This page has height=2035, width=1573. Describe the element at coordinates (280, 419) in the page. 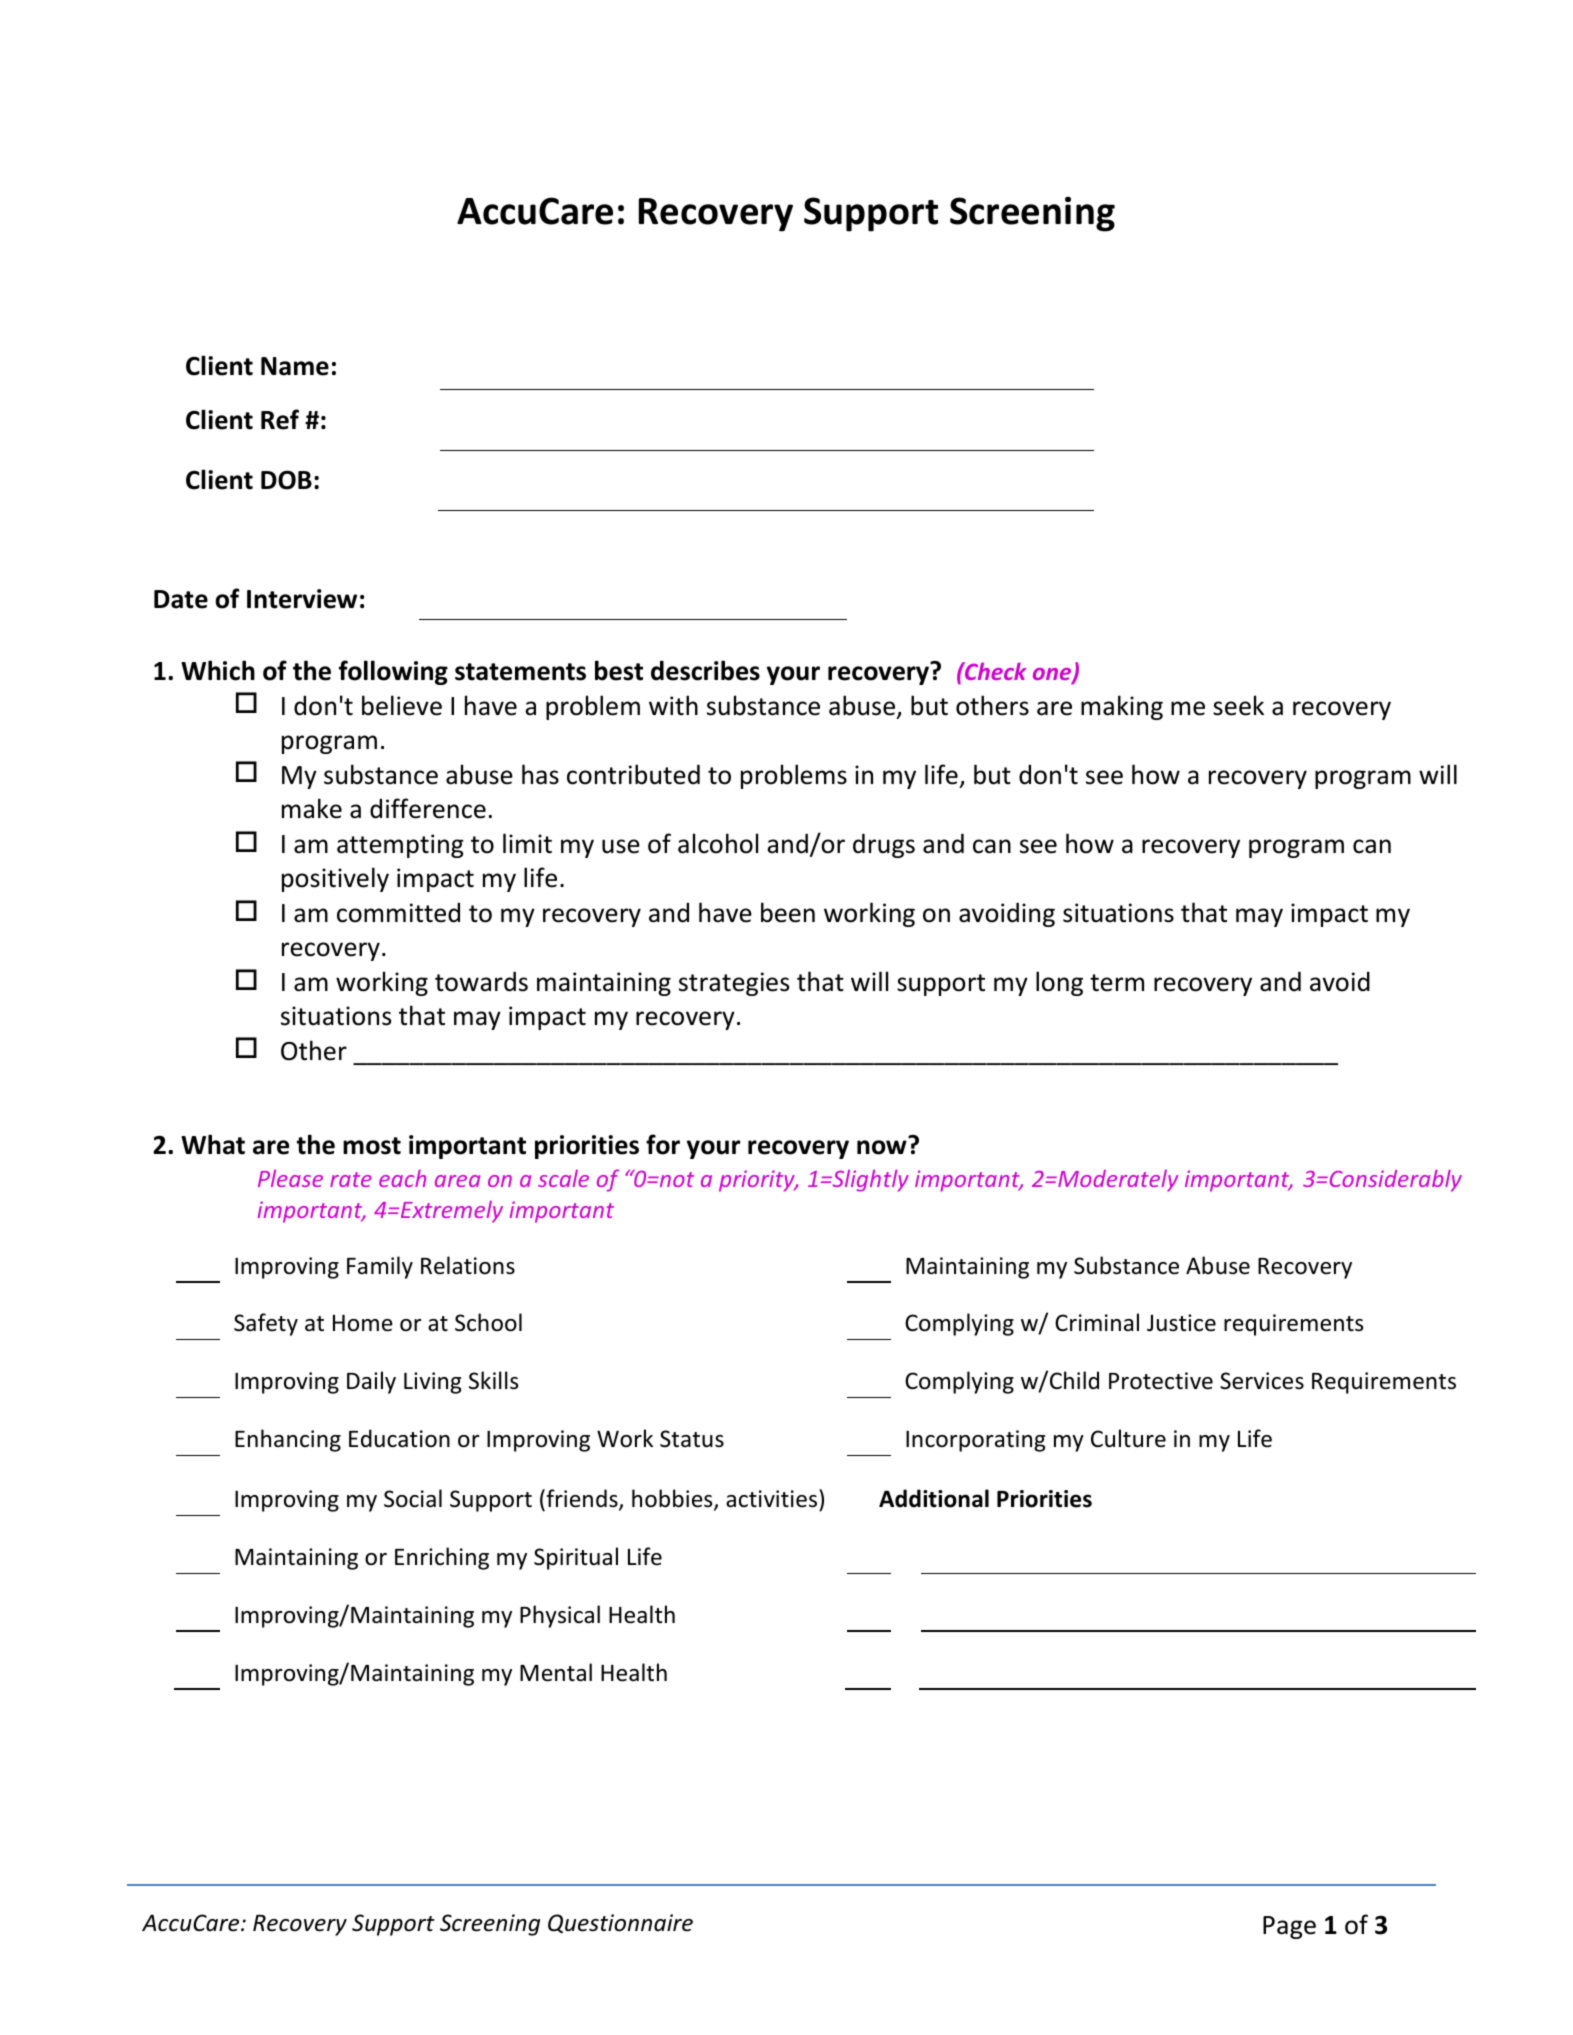

I see `Ref` at that location.
